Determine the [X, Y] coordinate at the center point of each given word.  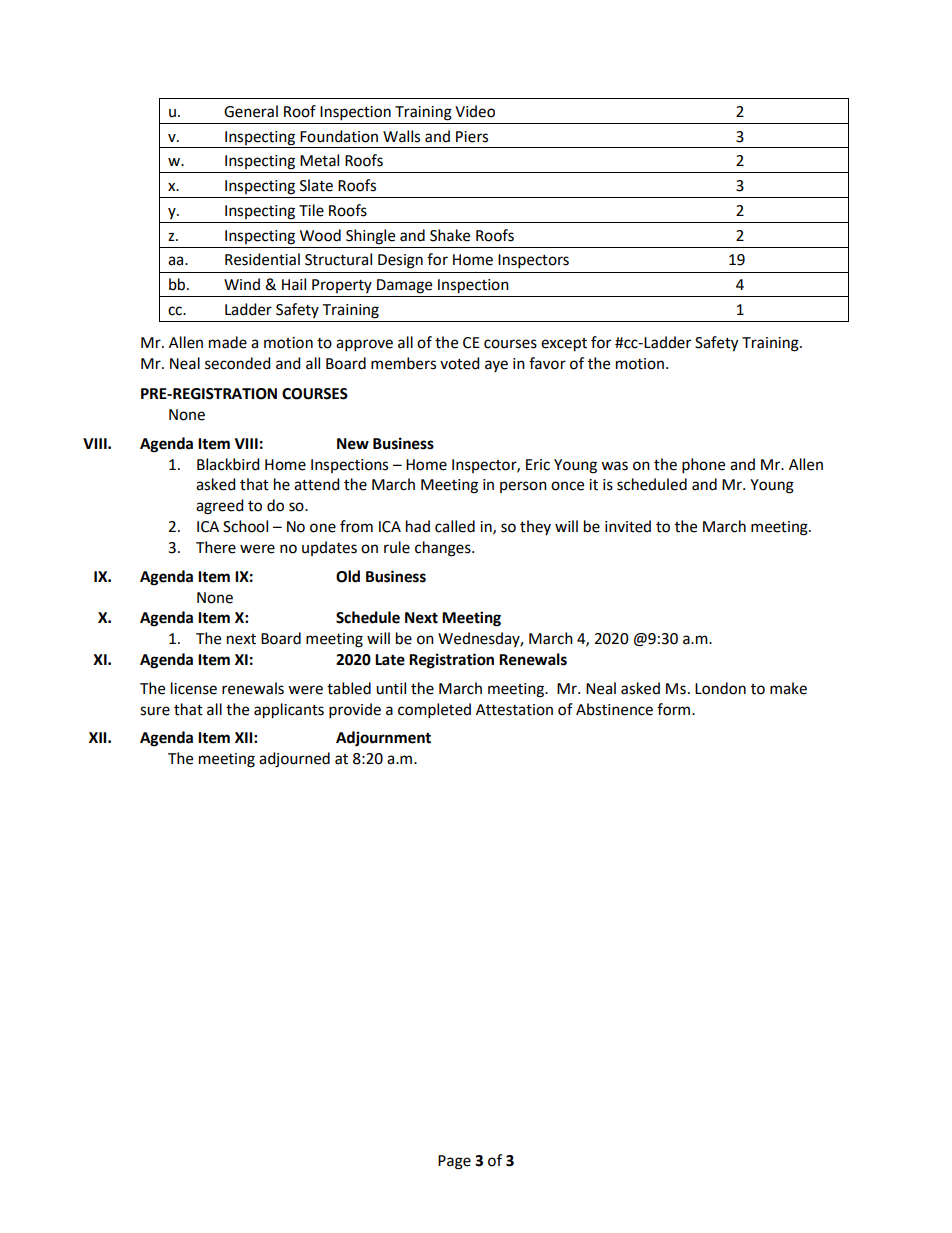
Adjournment [383, 739]
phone [703, 466]
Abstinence [614, 709]
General [251, 111]
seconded [238, 363]
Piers [472, 137]
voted [460, 363]
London [720, 688]
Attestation [514, 710]
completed [434, 711]
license [194, 688]
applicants [289, 711]
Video [475, 111]
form [675, 709]
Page [454, 1162]
